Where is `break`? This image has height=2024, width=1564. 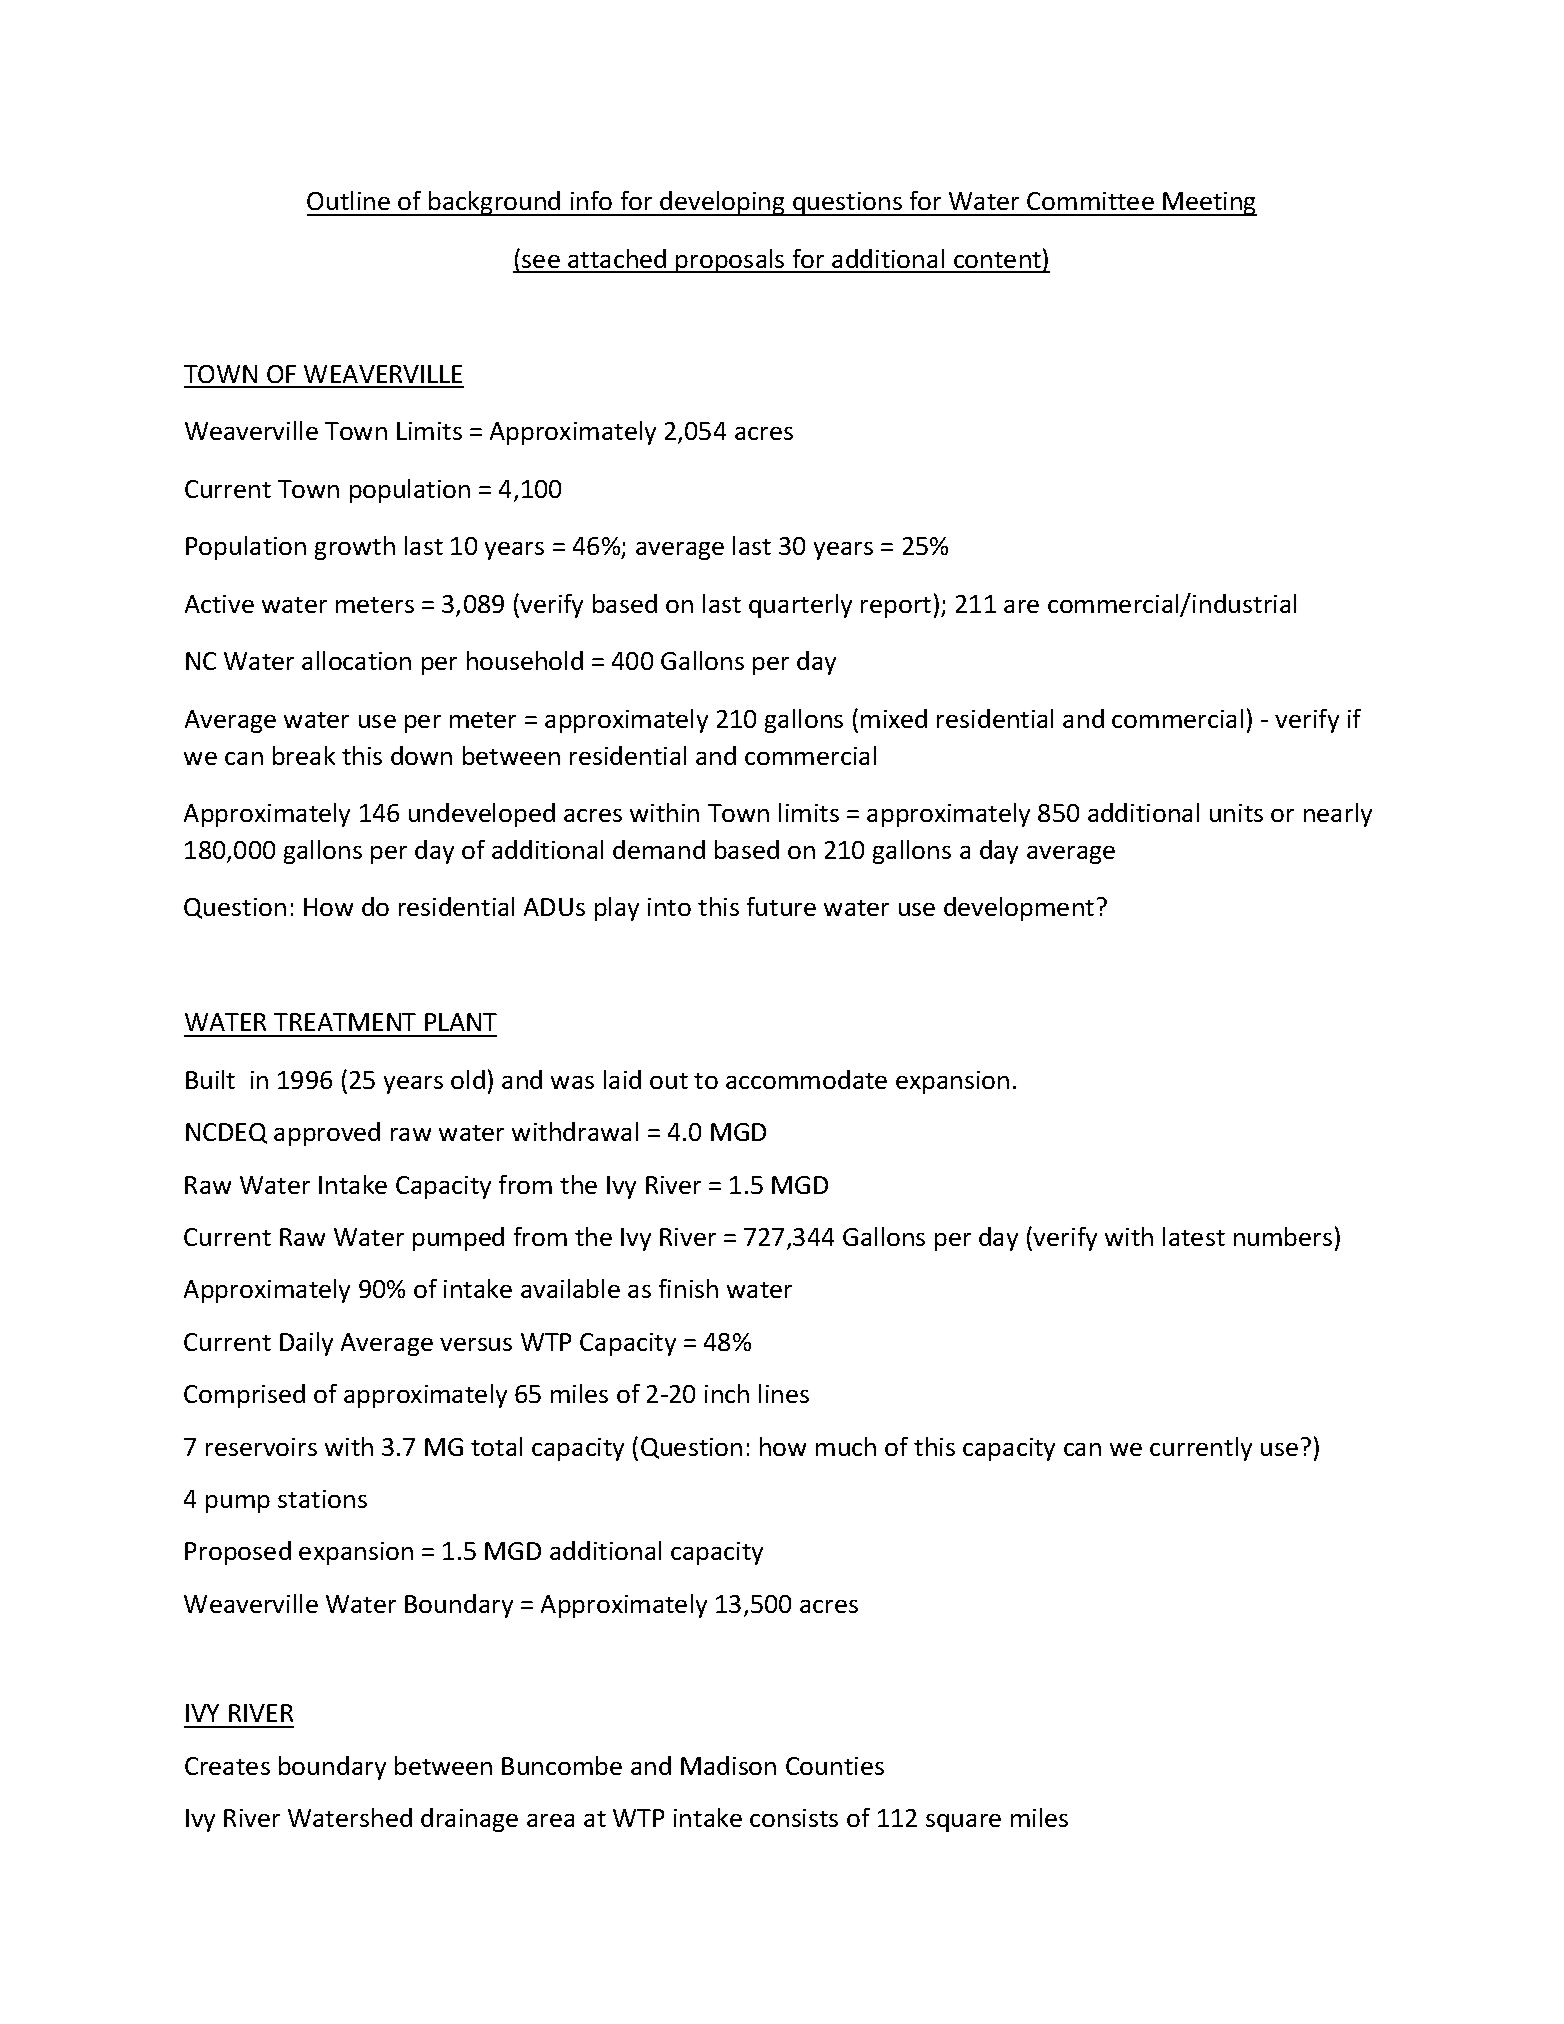 break is located at coordinates (304, 755).
